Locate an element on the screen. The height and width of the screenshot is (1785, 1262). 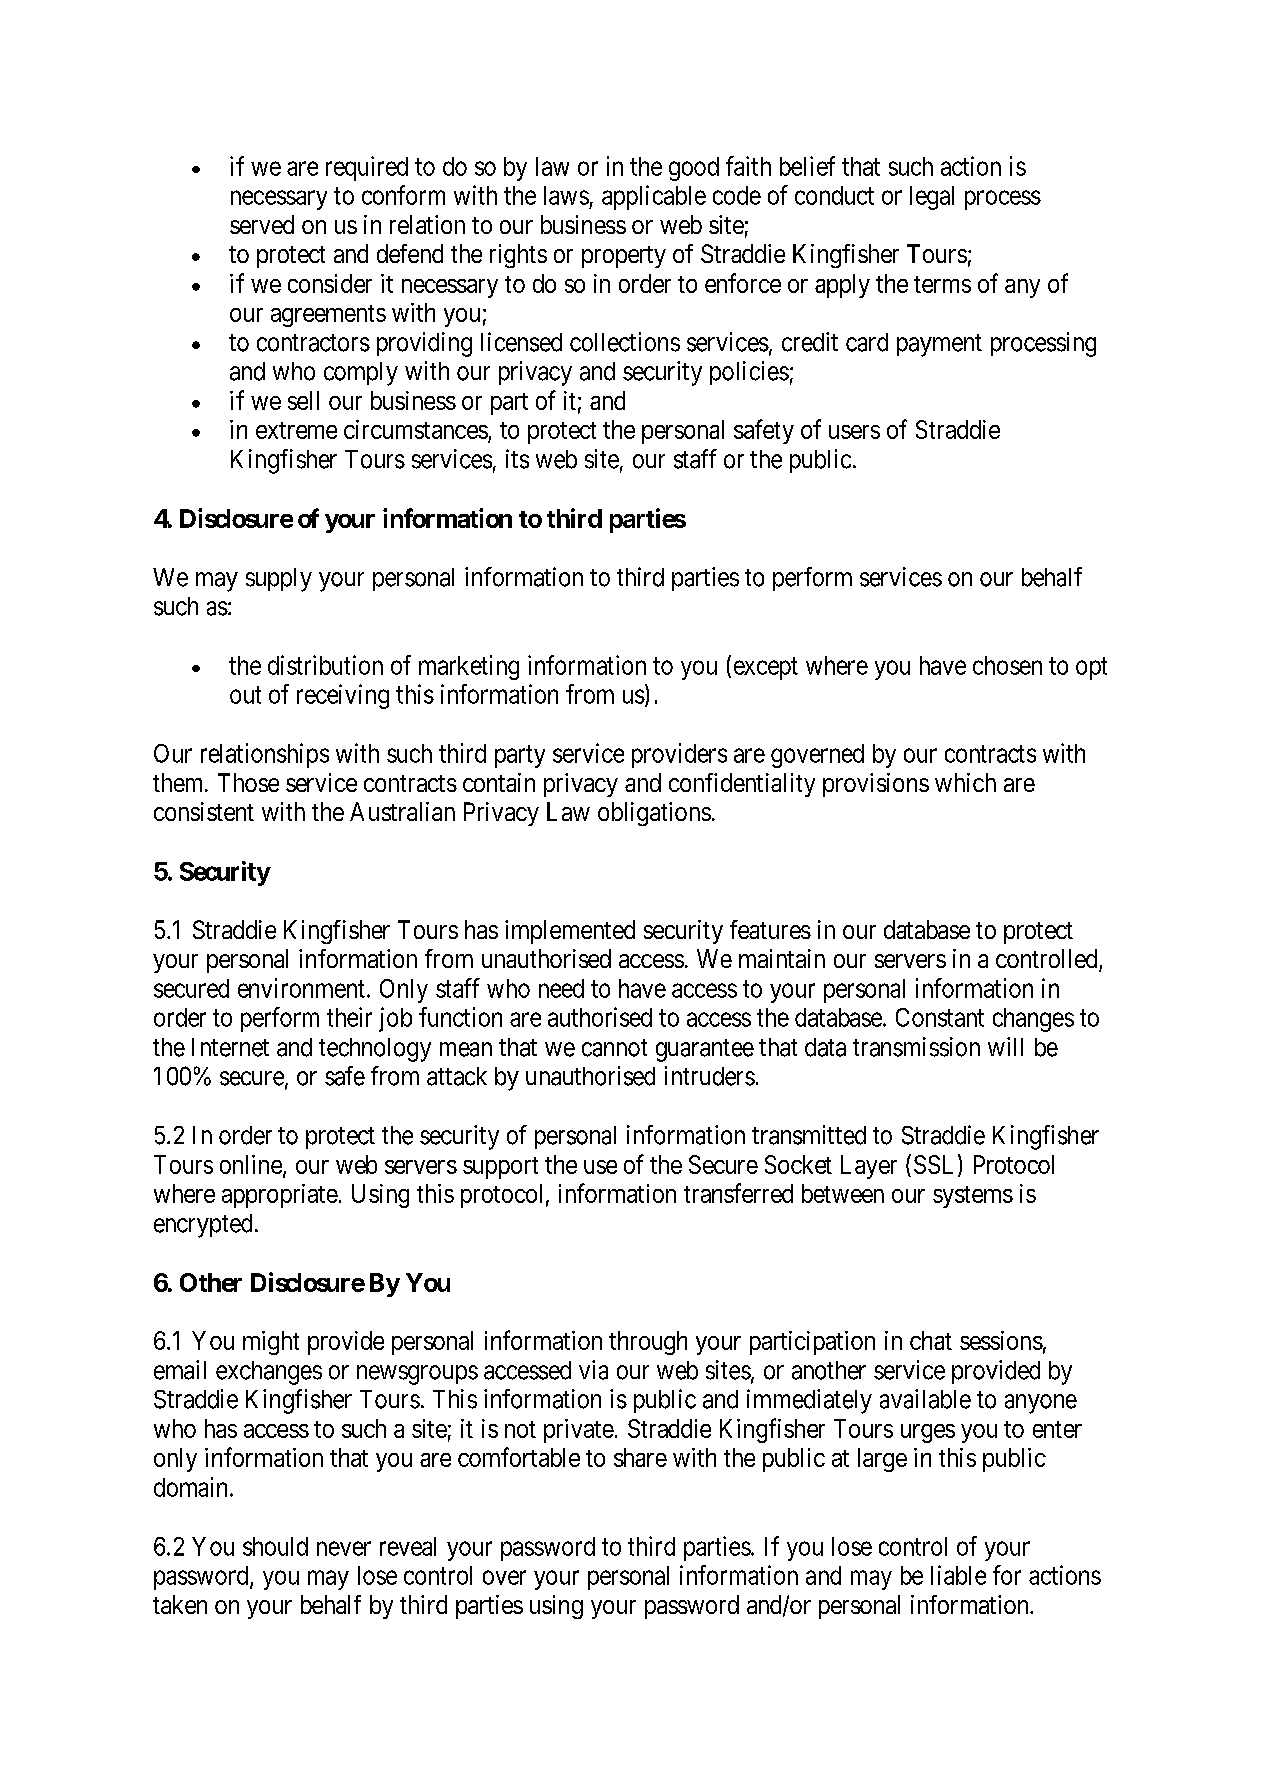
served is located at coordinates (262, 224).
